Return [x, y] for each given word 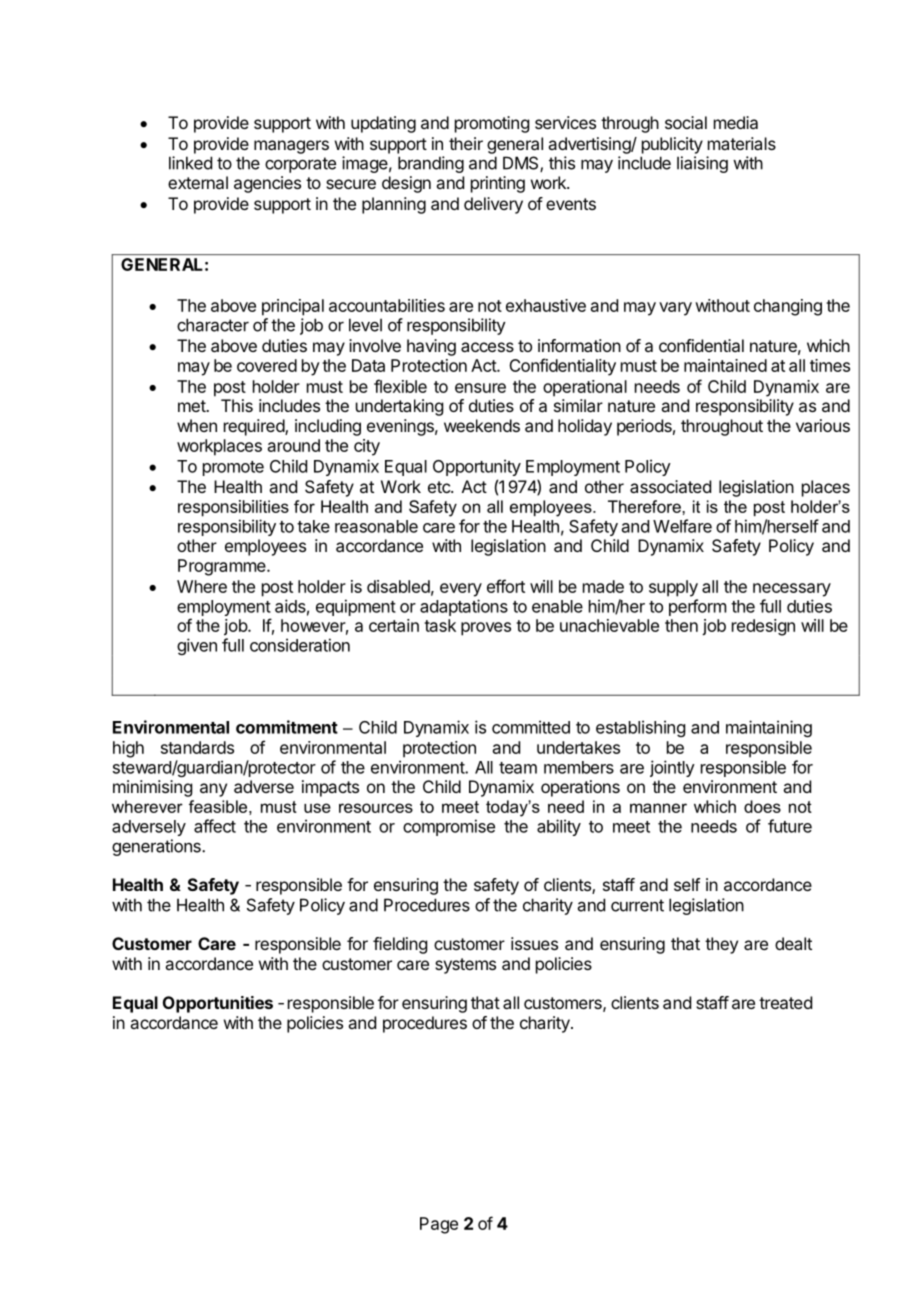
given [197, 646]
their [466, 143]
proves [486, 629]
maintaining [769, 728]
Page [439, 1225]
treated [785, 1002]
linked [190, 163]
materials [742, 143]
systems [465, 966]
